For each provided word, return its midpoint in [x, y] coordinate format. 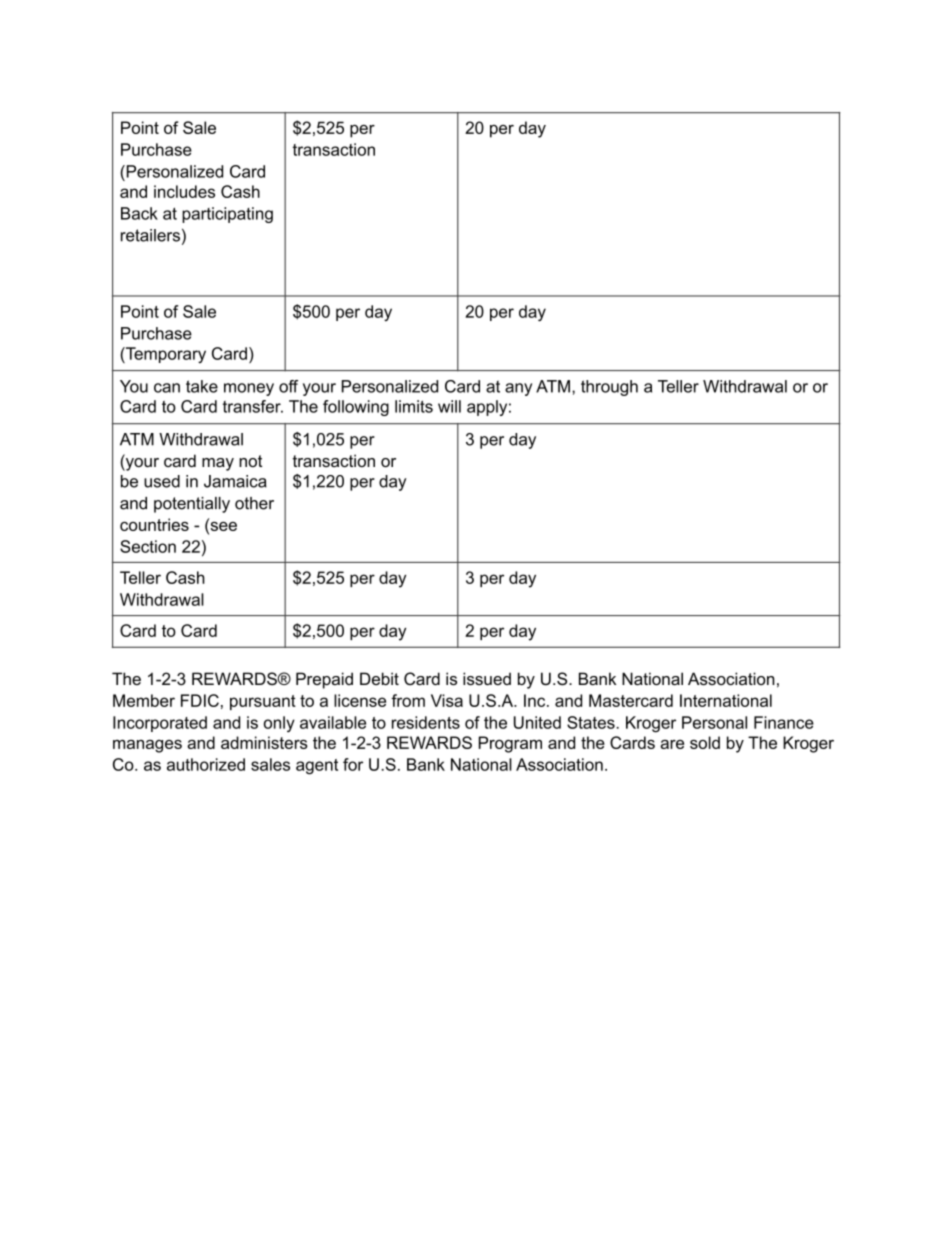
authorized [206, 764]
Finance [784, 722]
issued [487, 678]
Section [148, 546]
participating [227, 215]
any [518, 389]
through [609, 388]
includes [184, 191]
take [202, 386]
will [449, 406]
